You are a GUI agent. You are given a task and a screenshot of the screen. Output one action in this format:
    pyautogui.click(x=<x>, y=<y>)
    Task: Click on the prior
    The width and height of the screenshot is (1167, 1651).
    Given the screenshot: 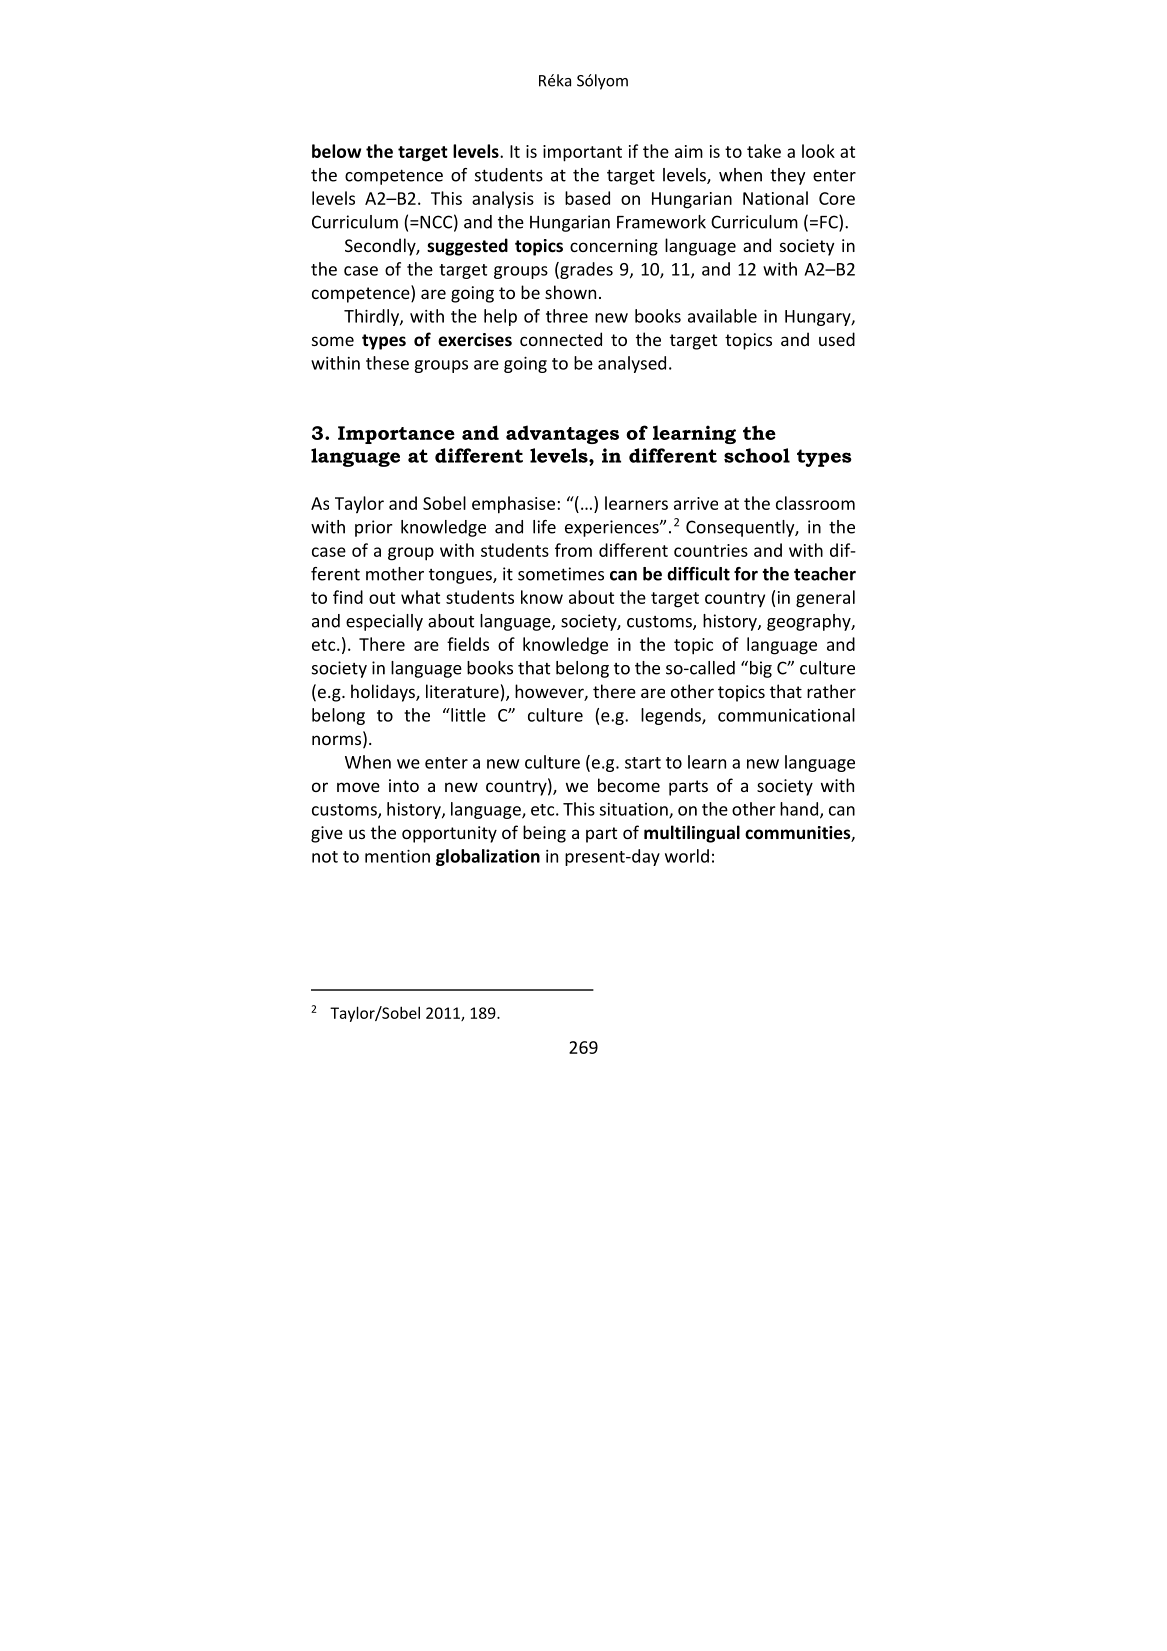 What is the action you would take?
    pyautogui.click(x=374, y=528)
